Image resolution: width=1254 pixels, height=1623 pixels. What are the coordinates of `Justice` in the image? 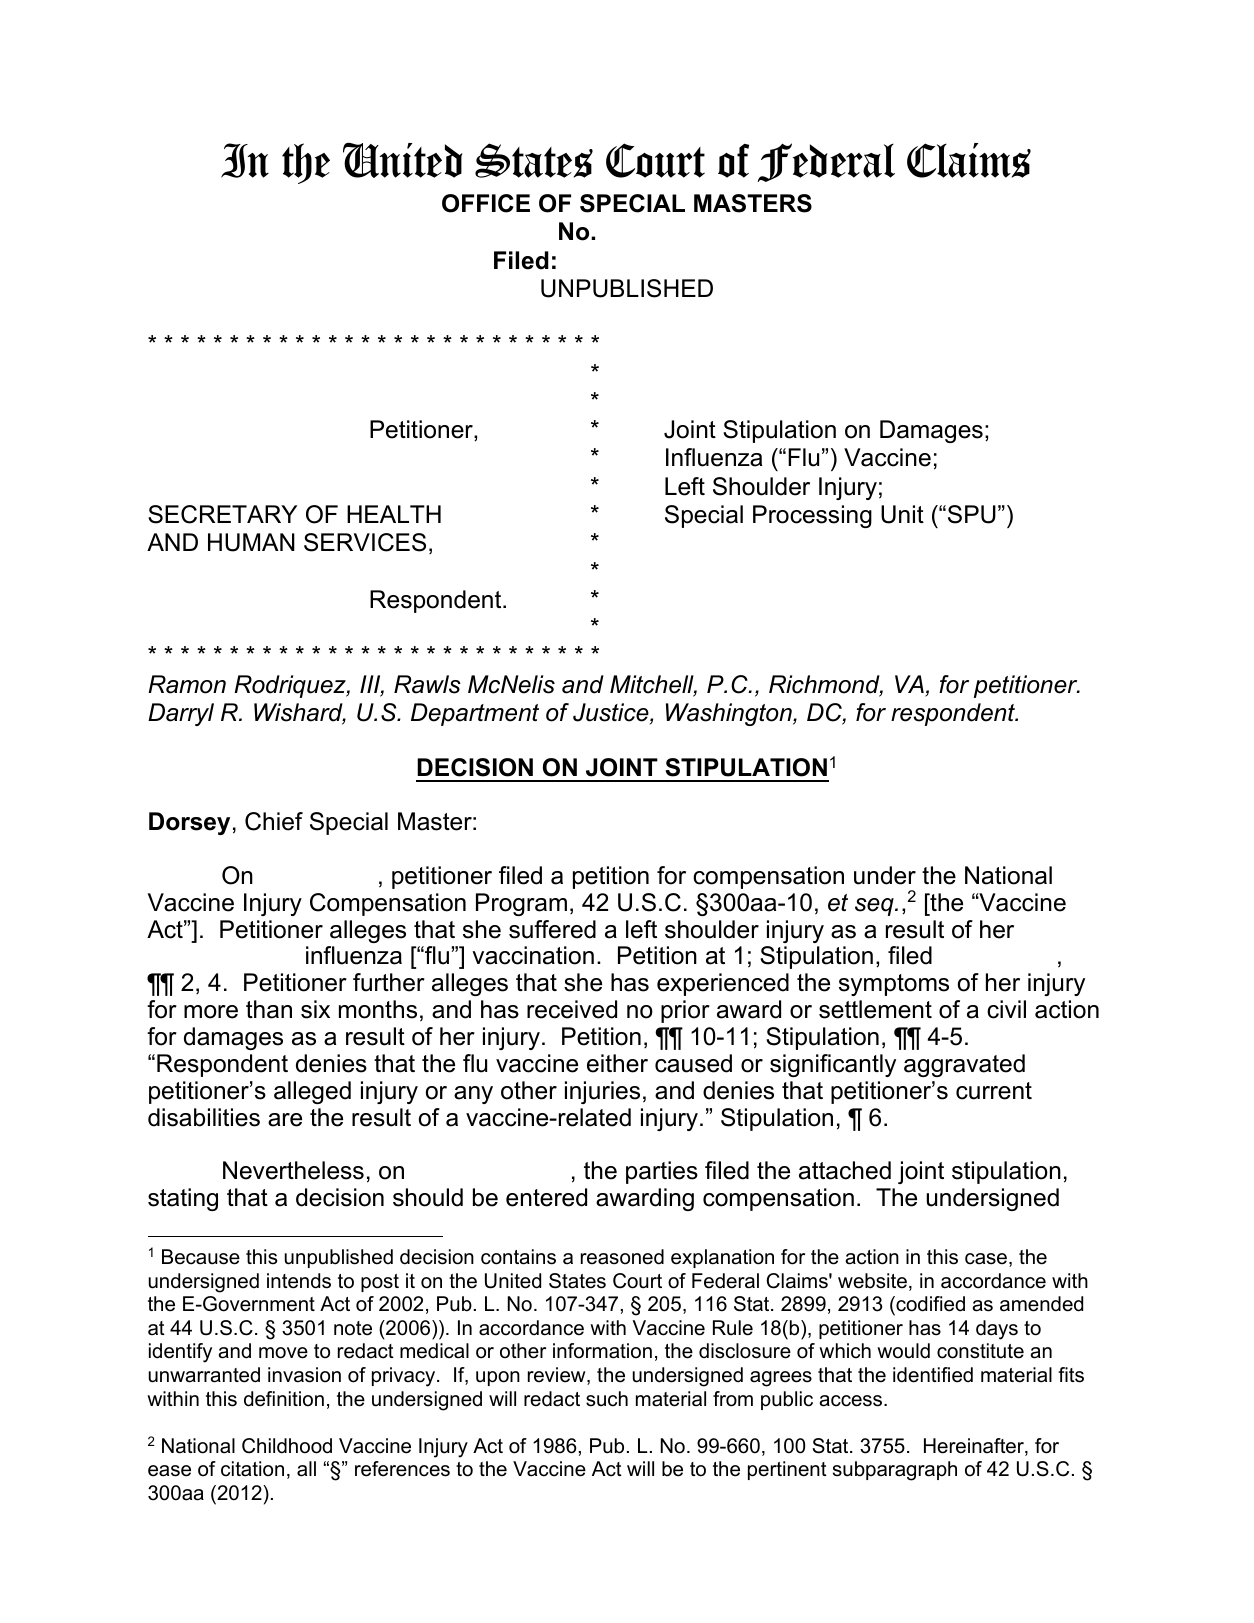 It's located at (612, 713).
